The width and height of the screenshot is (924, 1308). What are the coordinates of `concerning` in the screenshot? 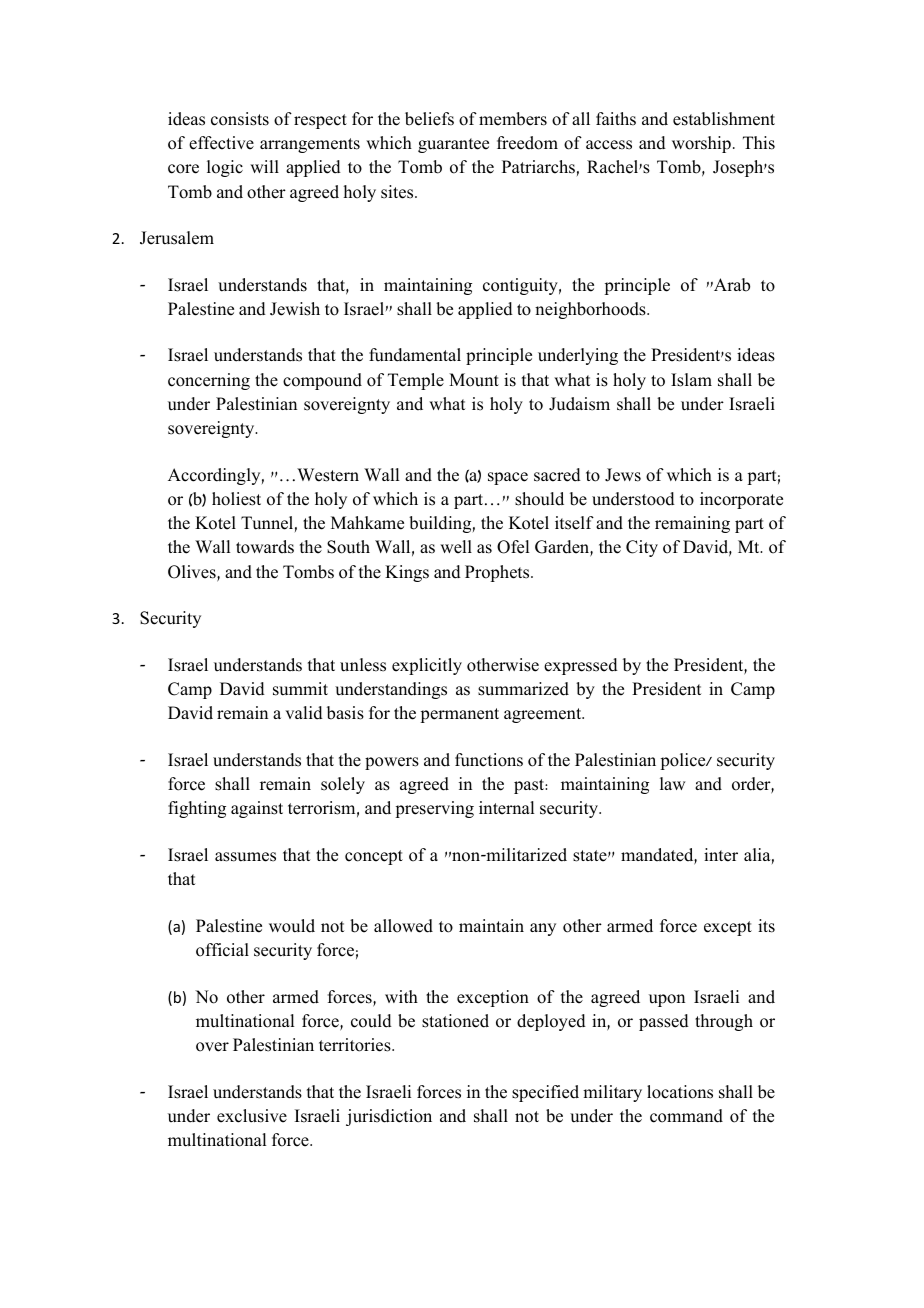 It's located at (209, 381).
